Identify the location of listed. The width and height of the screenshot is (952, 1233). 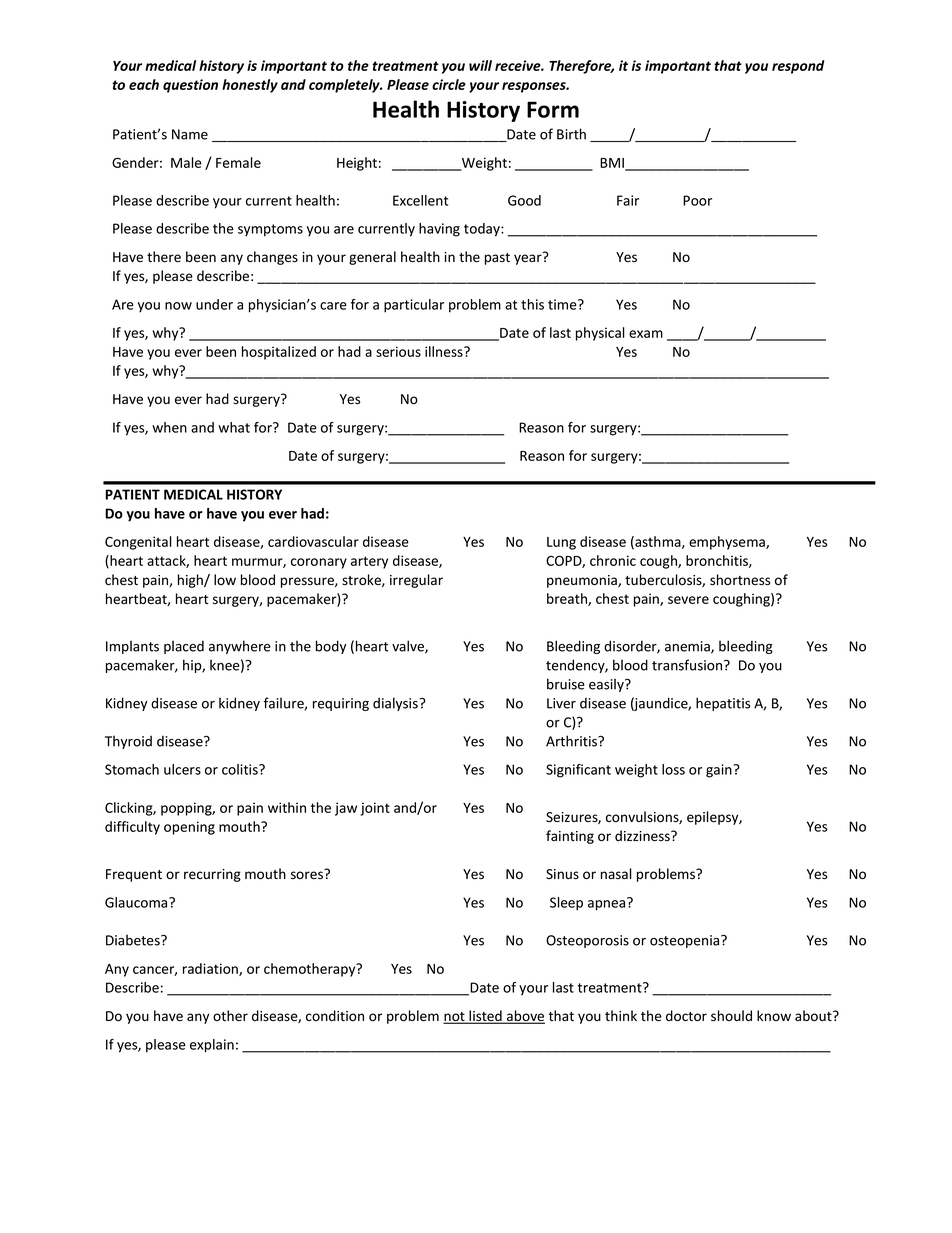
(485, 1017).
